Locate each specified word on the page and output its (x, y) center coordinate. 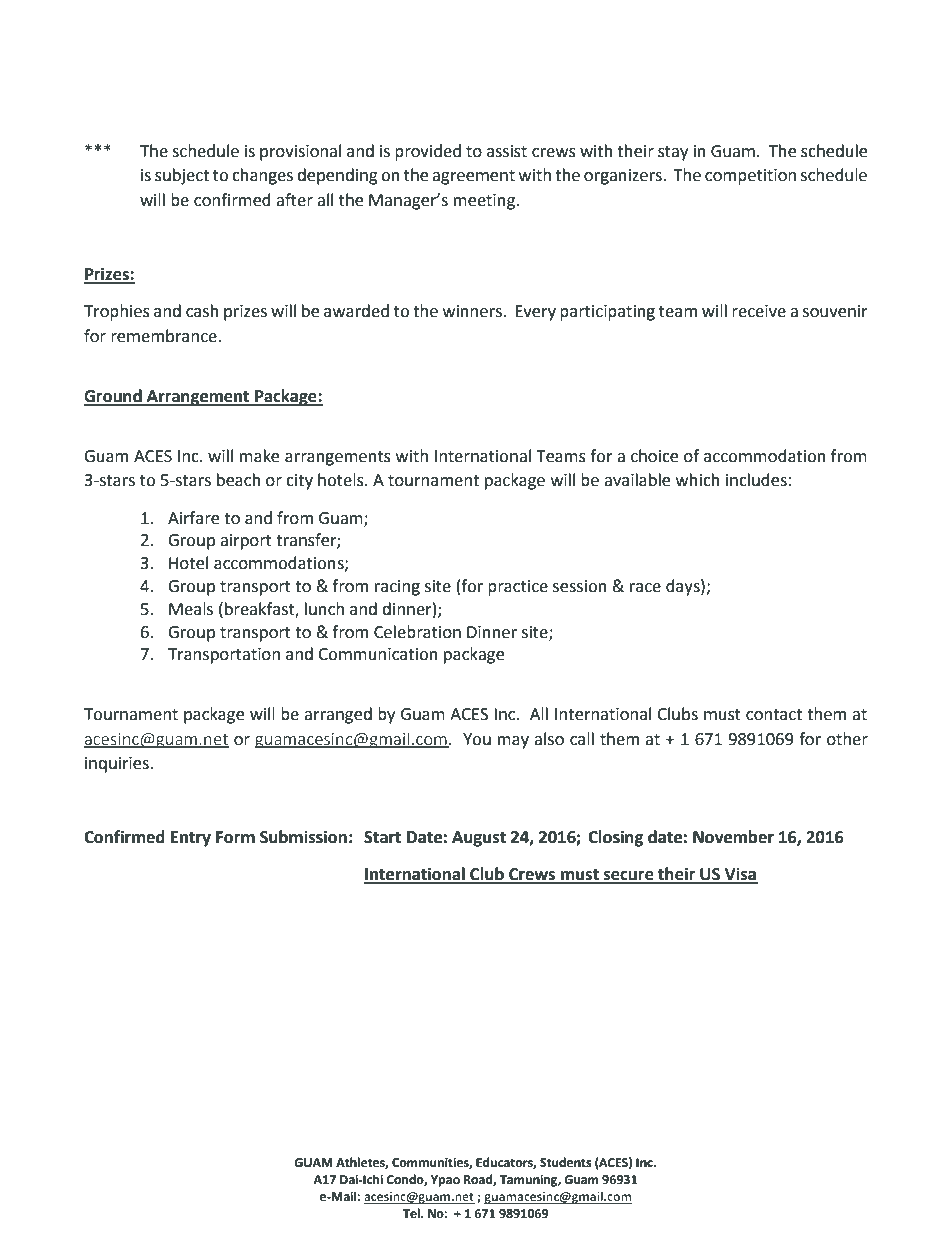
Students (566, 1162)
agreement (473, 177)
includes (756, 480)
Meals (191, 609)
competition (750, 177)
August (479, 839)
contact (774, 715)
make (259, 456)
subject (182, 176)
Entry (191, 839)
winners (472, 311)
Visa (740, 875)
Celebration (417, 632)
